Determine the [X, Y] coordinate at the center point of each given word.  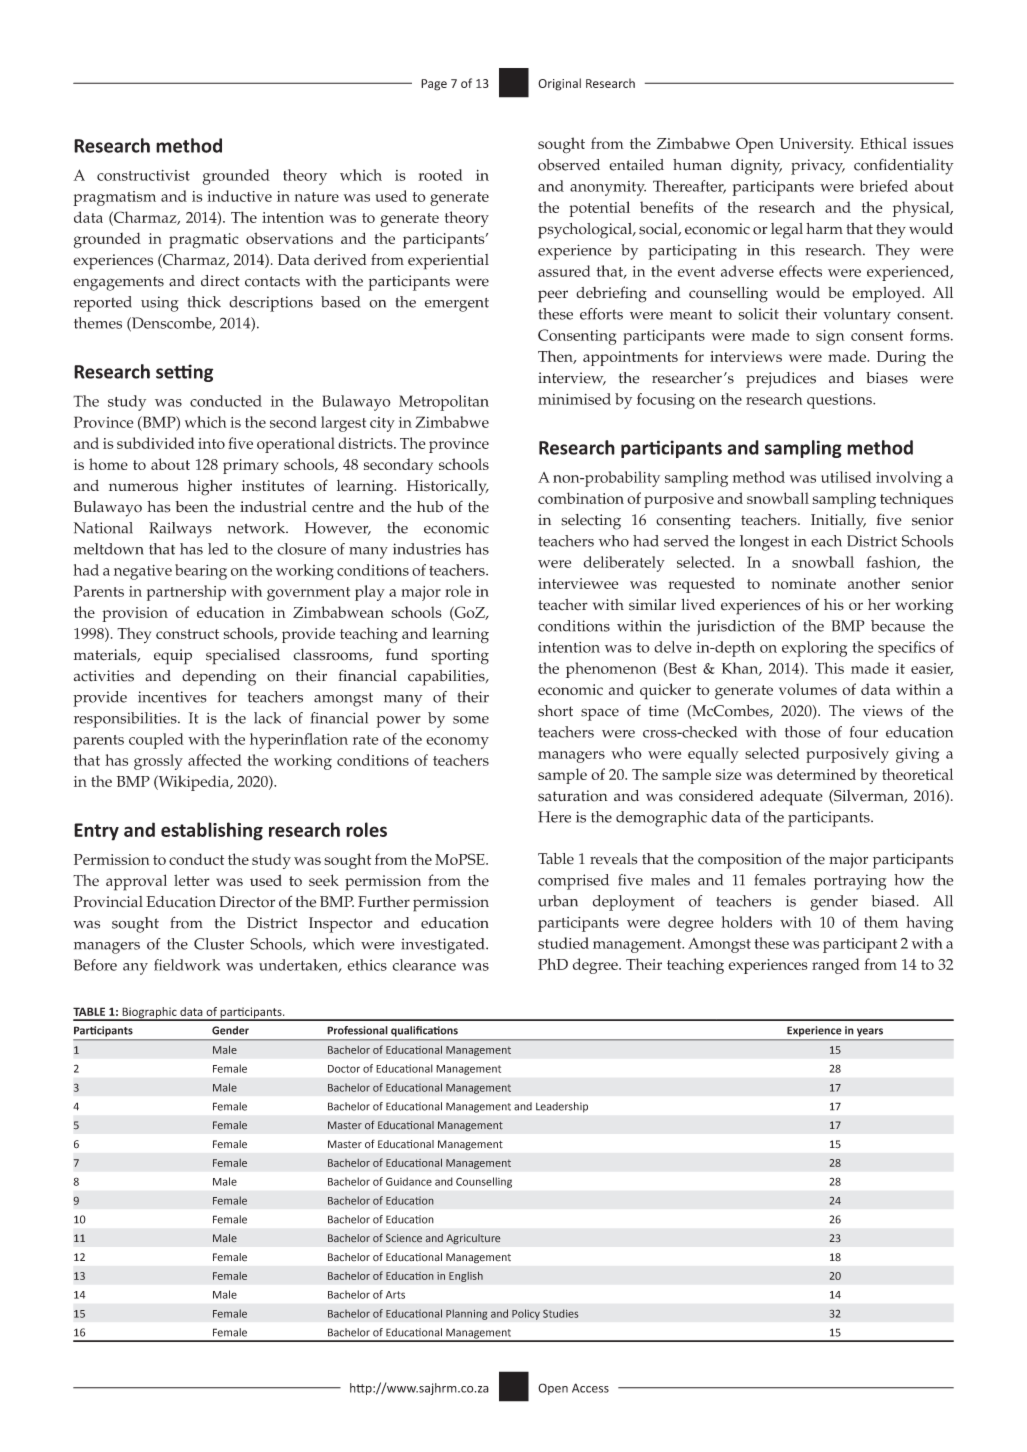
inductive [239, 196]
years [870, 1032]
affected [215, 760]
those [803, 732]
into [211, 443]
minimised [574, 399]
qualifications [424, 1031]
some [471, 720]
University [816, 145]
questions [840, 401]
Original [559, 84]
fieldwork [187, 965]
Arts [395, 1295]
